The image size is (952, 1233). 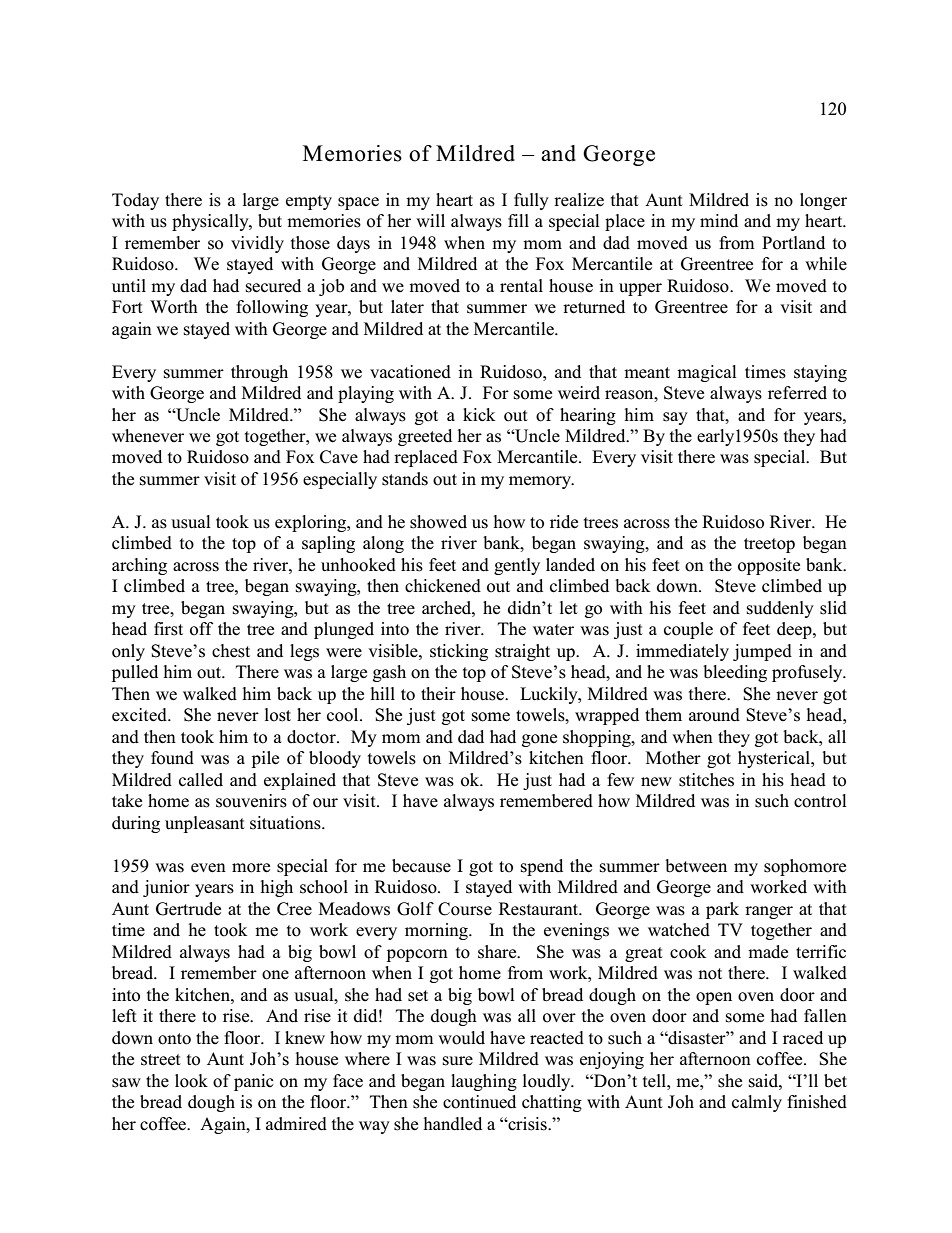 What do you see at coordinates (757, 1103) in the screenshot?
I see `calmly` at bounding box center [757, 1103].
